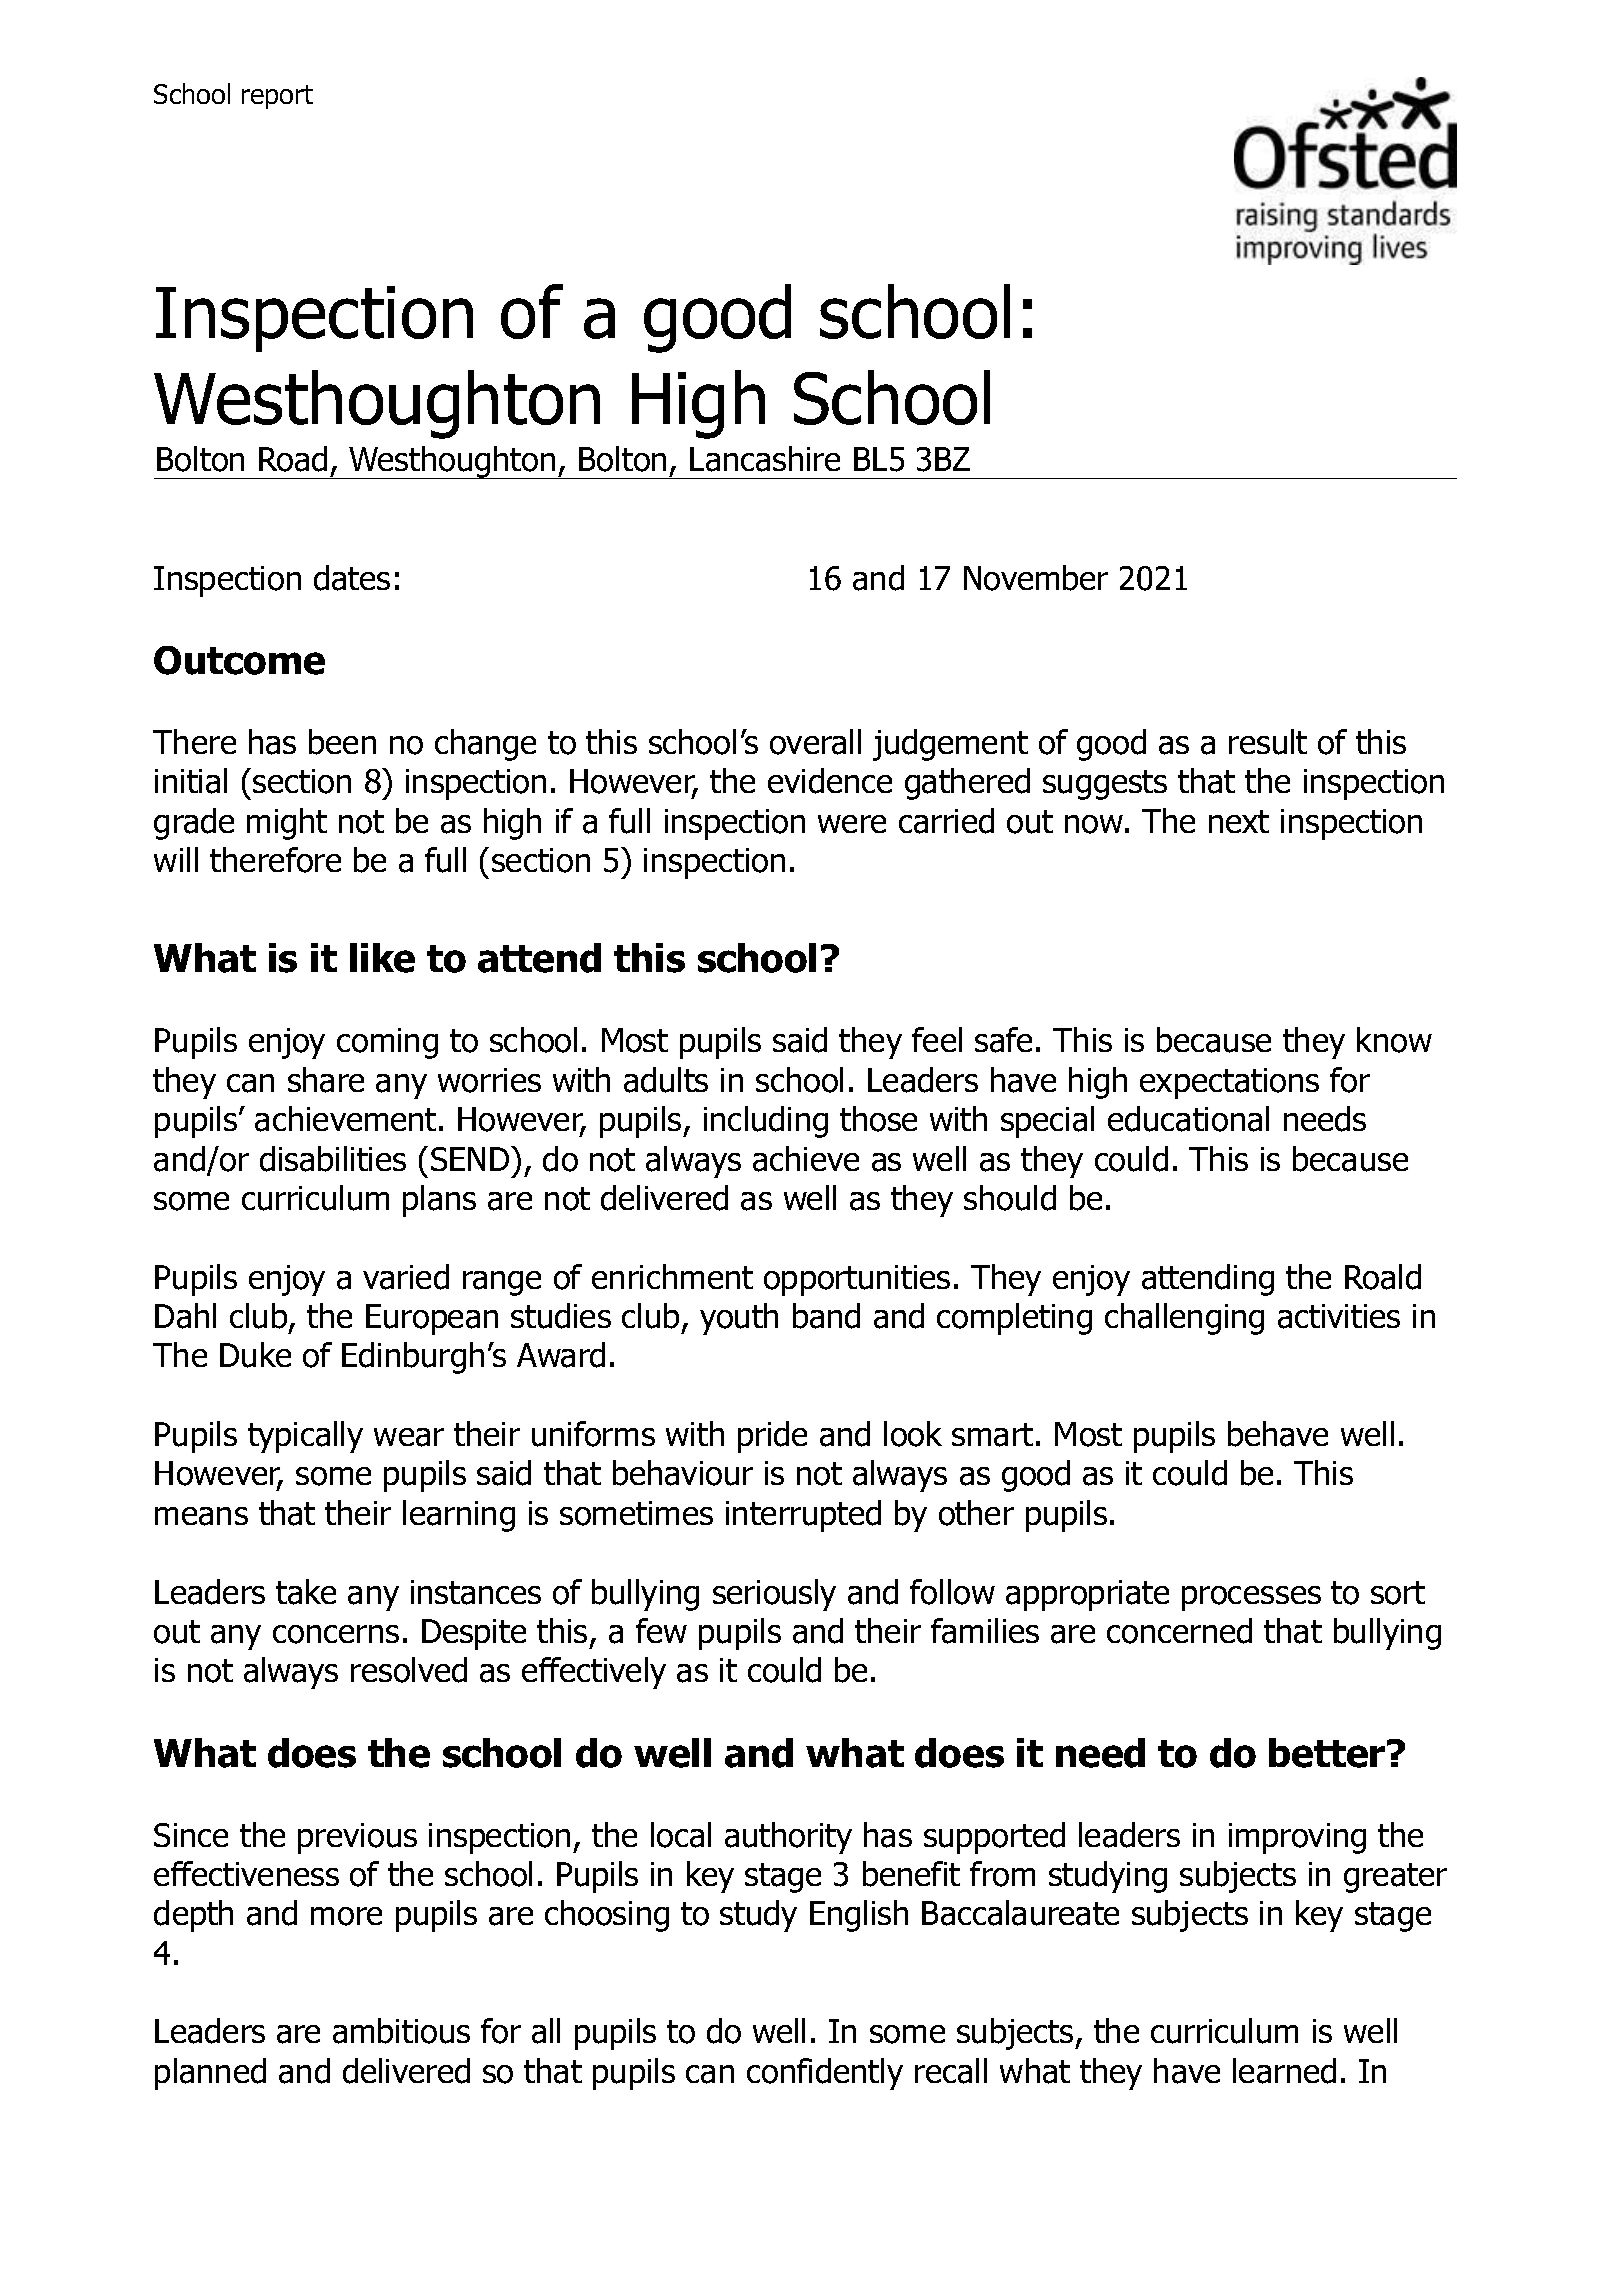 This screenshot has height=2281, width=1609. What do you see at coordinates (1268, 742) in the screenshot?
I see `result` at bounding box center [1268, 742].
